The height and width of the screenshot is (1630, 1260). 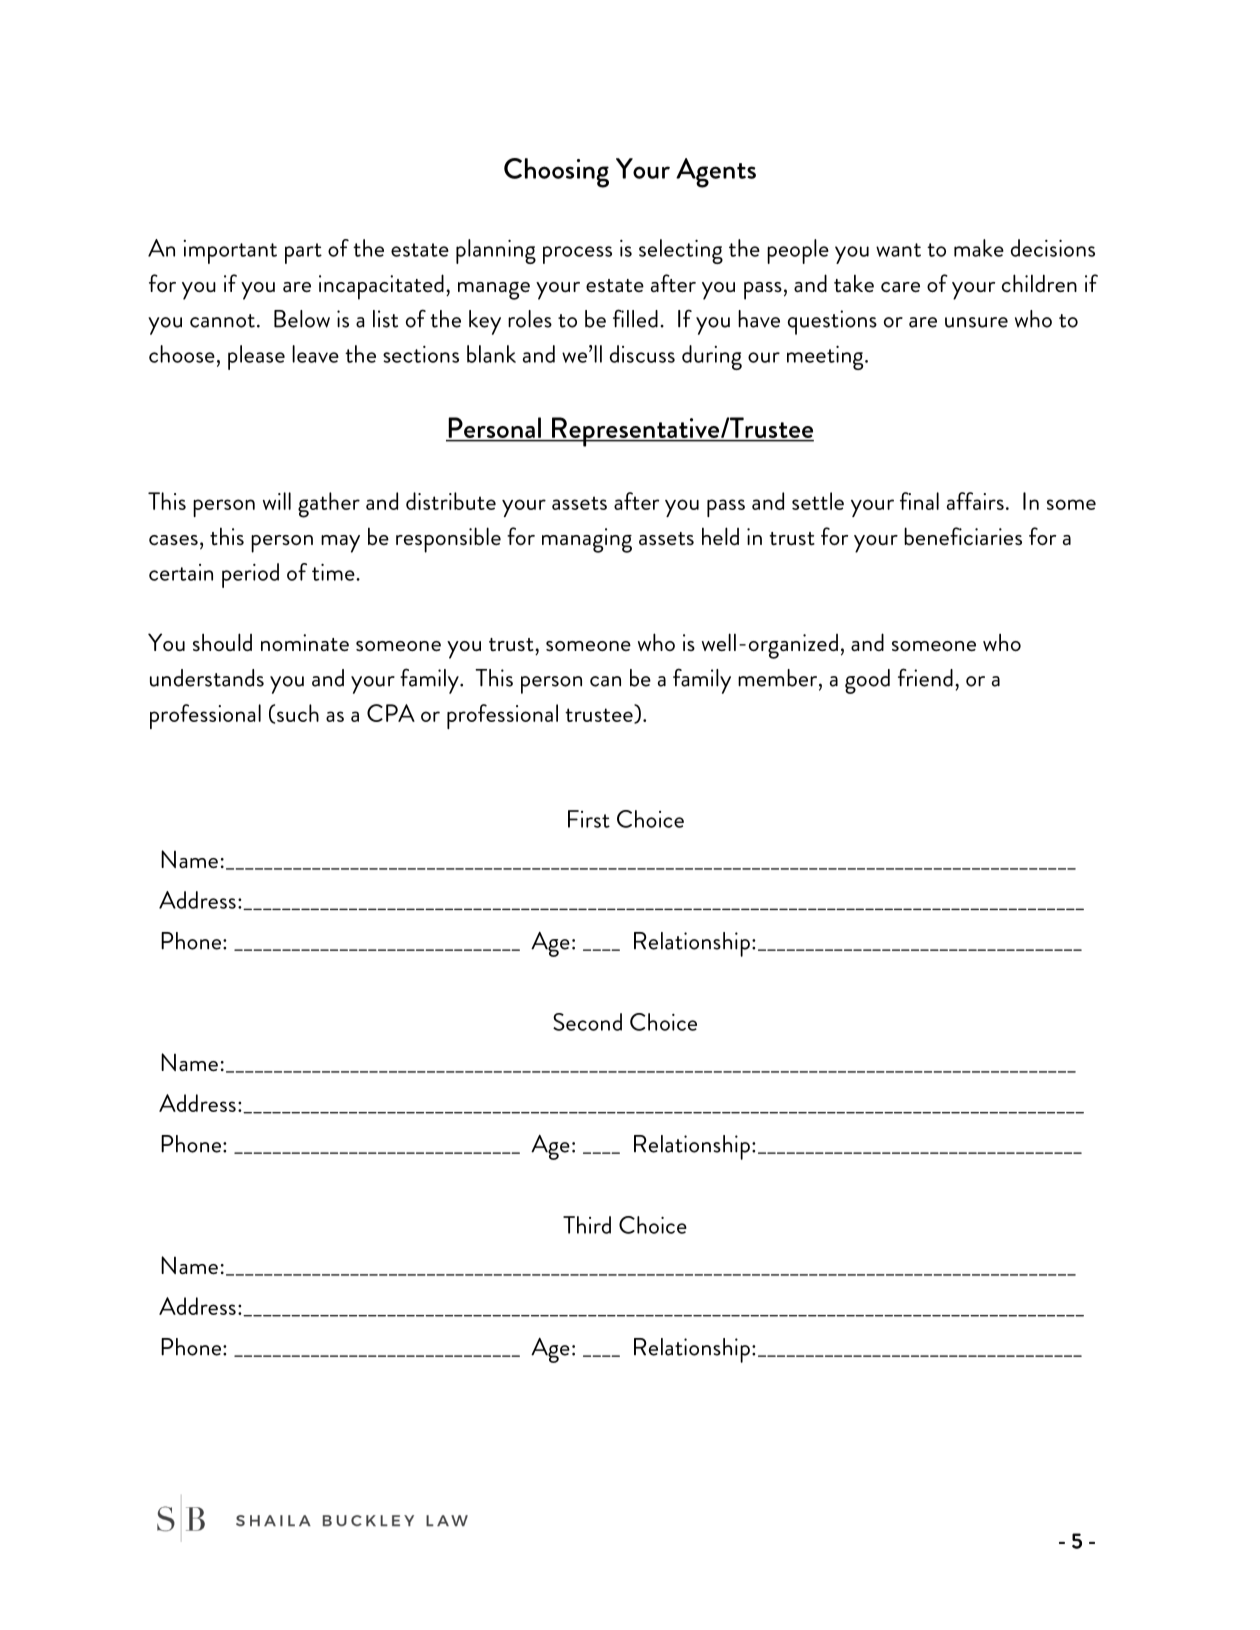 I want to click on managing, so click(x=587, y=540).
